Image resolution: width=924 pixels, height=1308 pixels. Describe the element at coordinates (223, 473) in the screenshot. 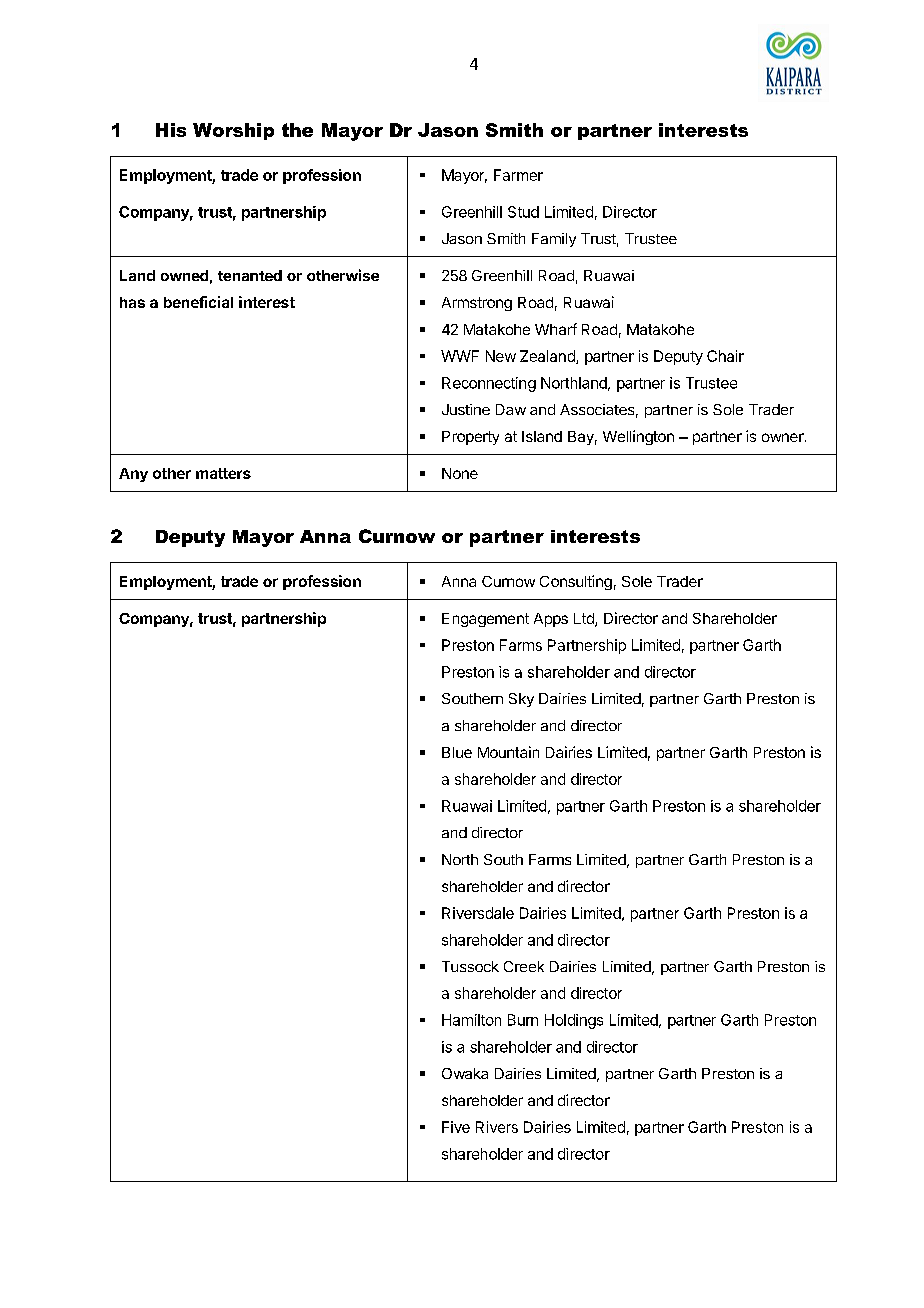

I see `matters` at that location.
